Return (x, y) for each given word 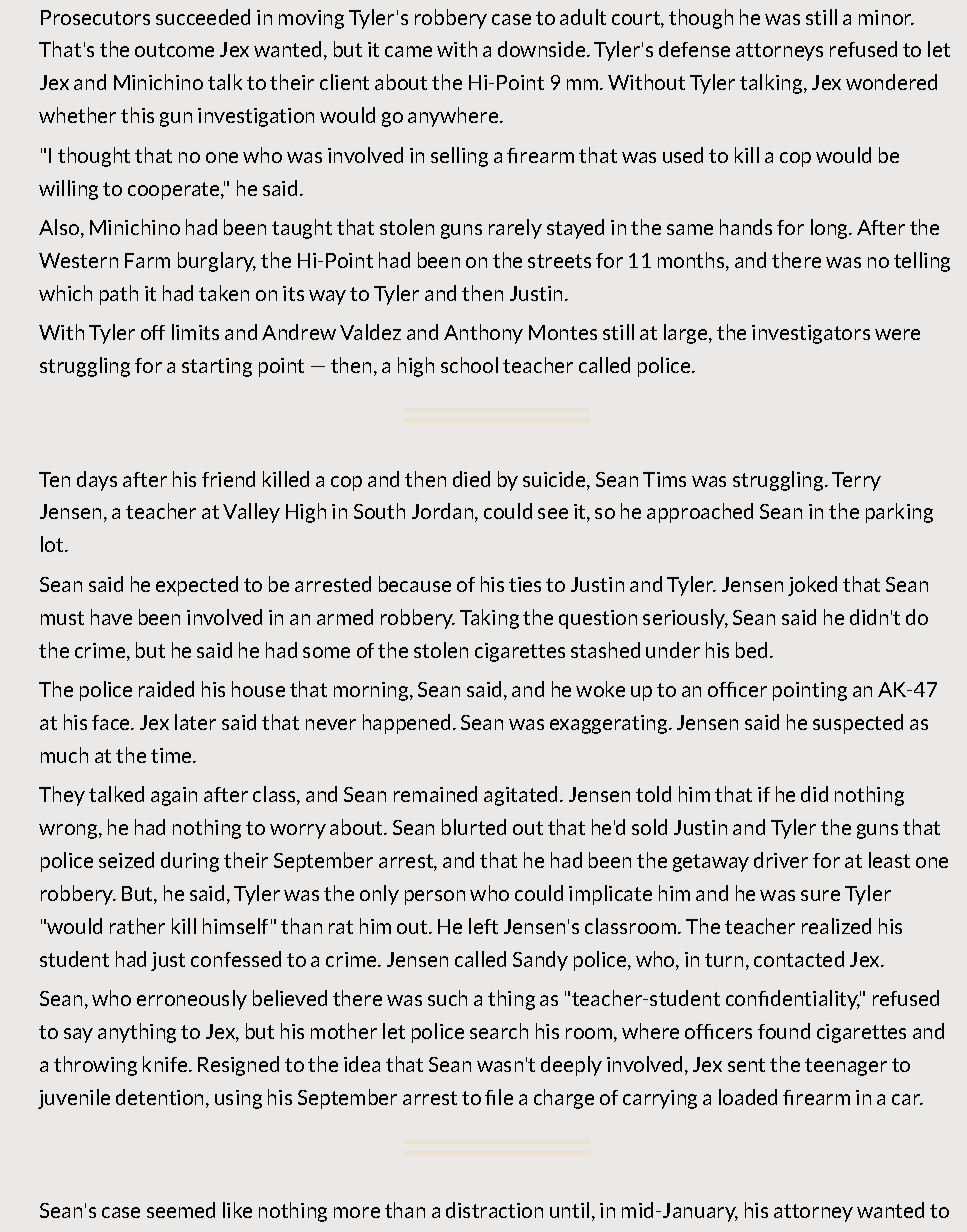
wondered (891, 82)
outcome (174, 50)
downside (543, 49)
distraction (494, 1210)
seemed (181, 1210)
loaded (748, 1097)
